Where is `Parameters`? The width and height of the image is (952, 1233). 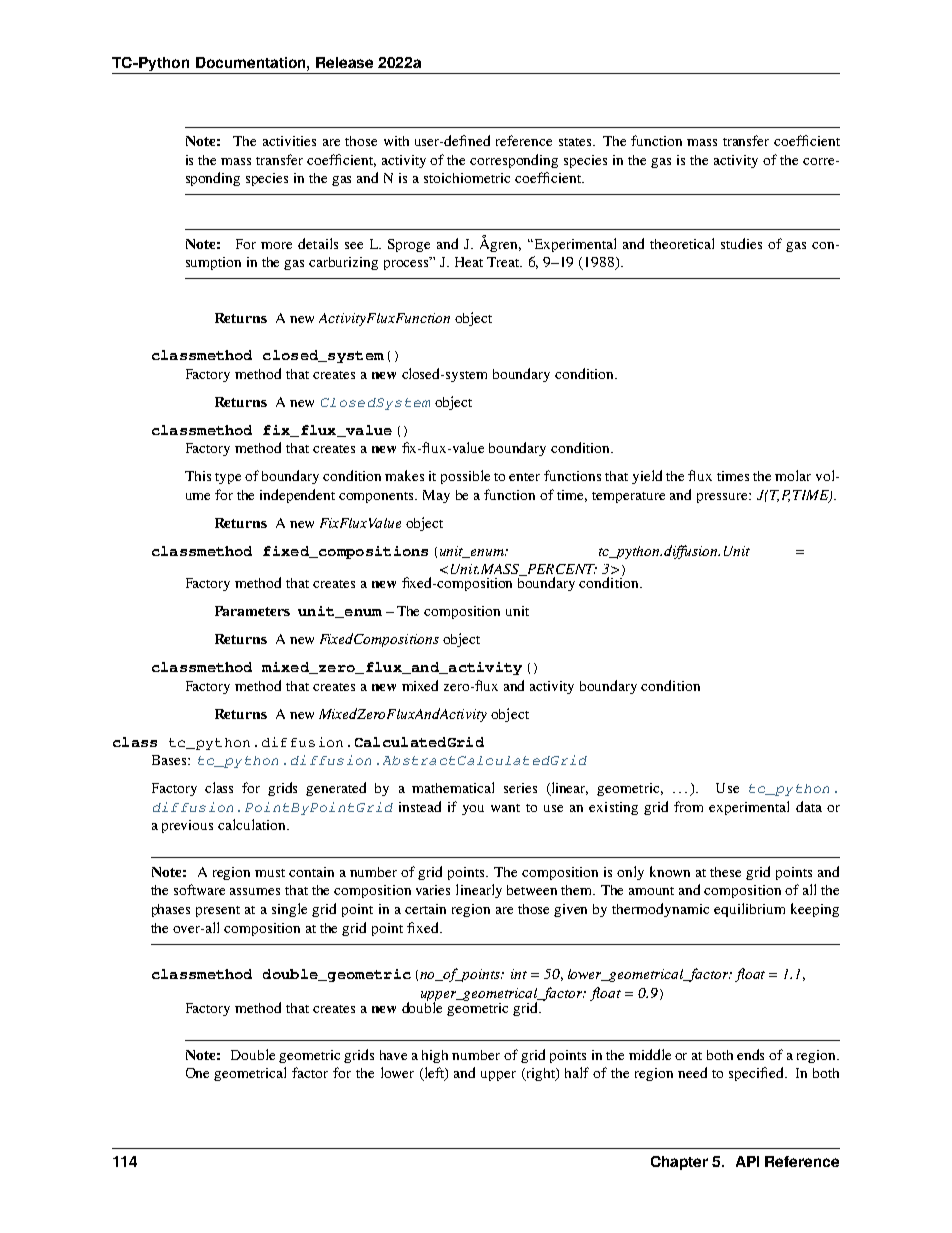
Parameters is located at coordinates (252, 611).
